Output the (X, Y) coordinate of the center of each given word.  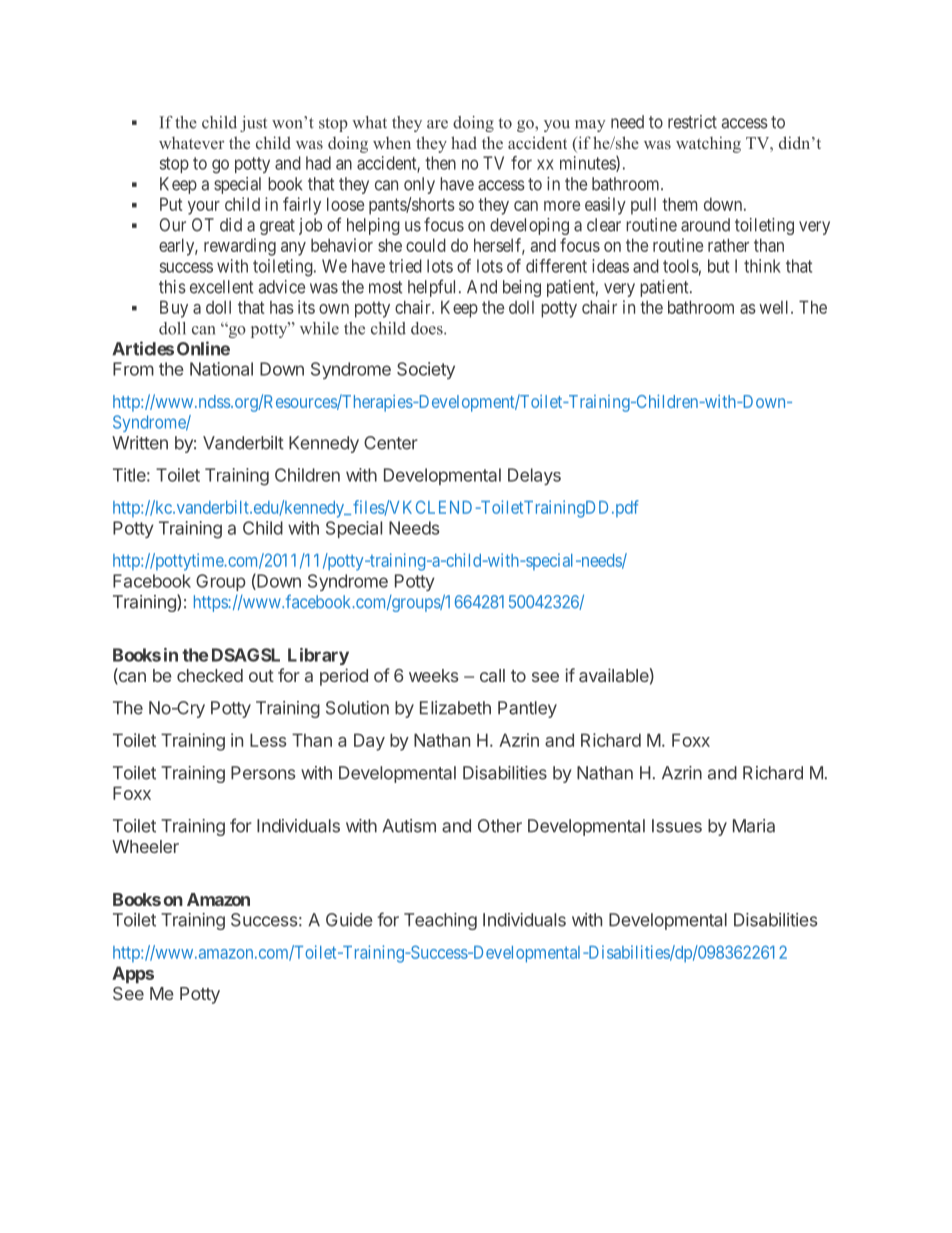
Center (391, 443)
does (428, 328)
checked (210, 675)
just (253, 124)
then (440, 163)
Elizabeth (455, 708)
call (492, 675)
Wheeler (145, 846)
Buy (174, 309)
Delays (534, 476)
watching (708, 144)
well (775, 307)
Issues (677, 826)
